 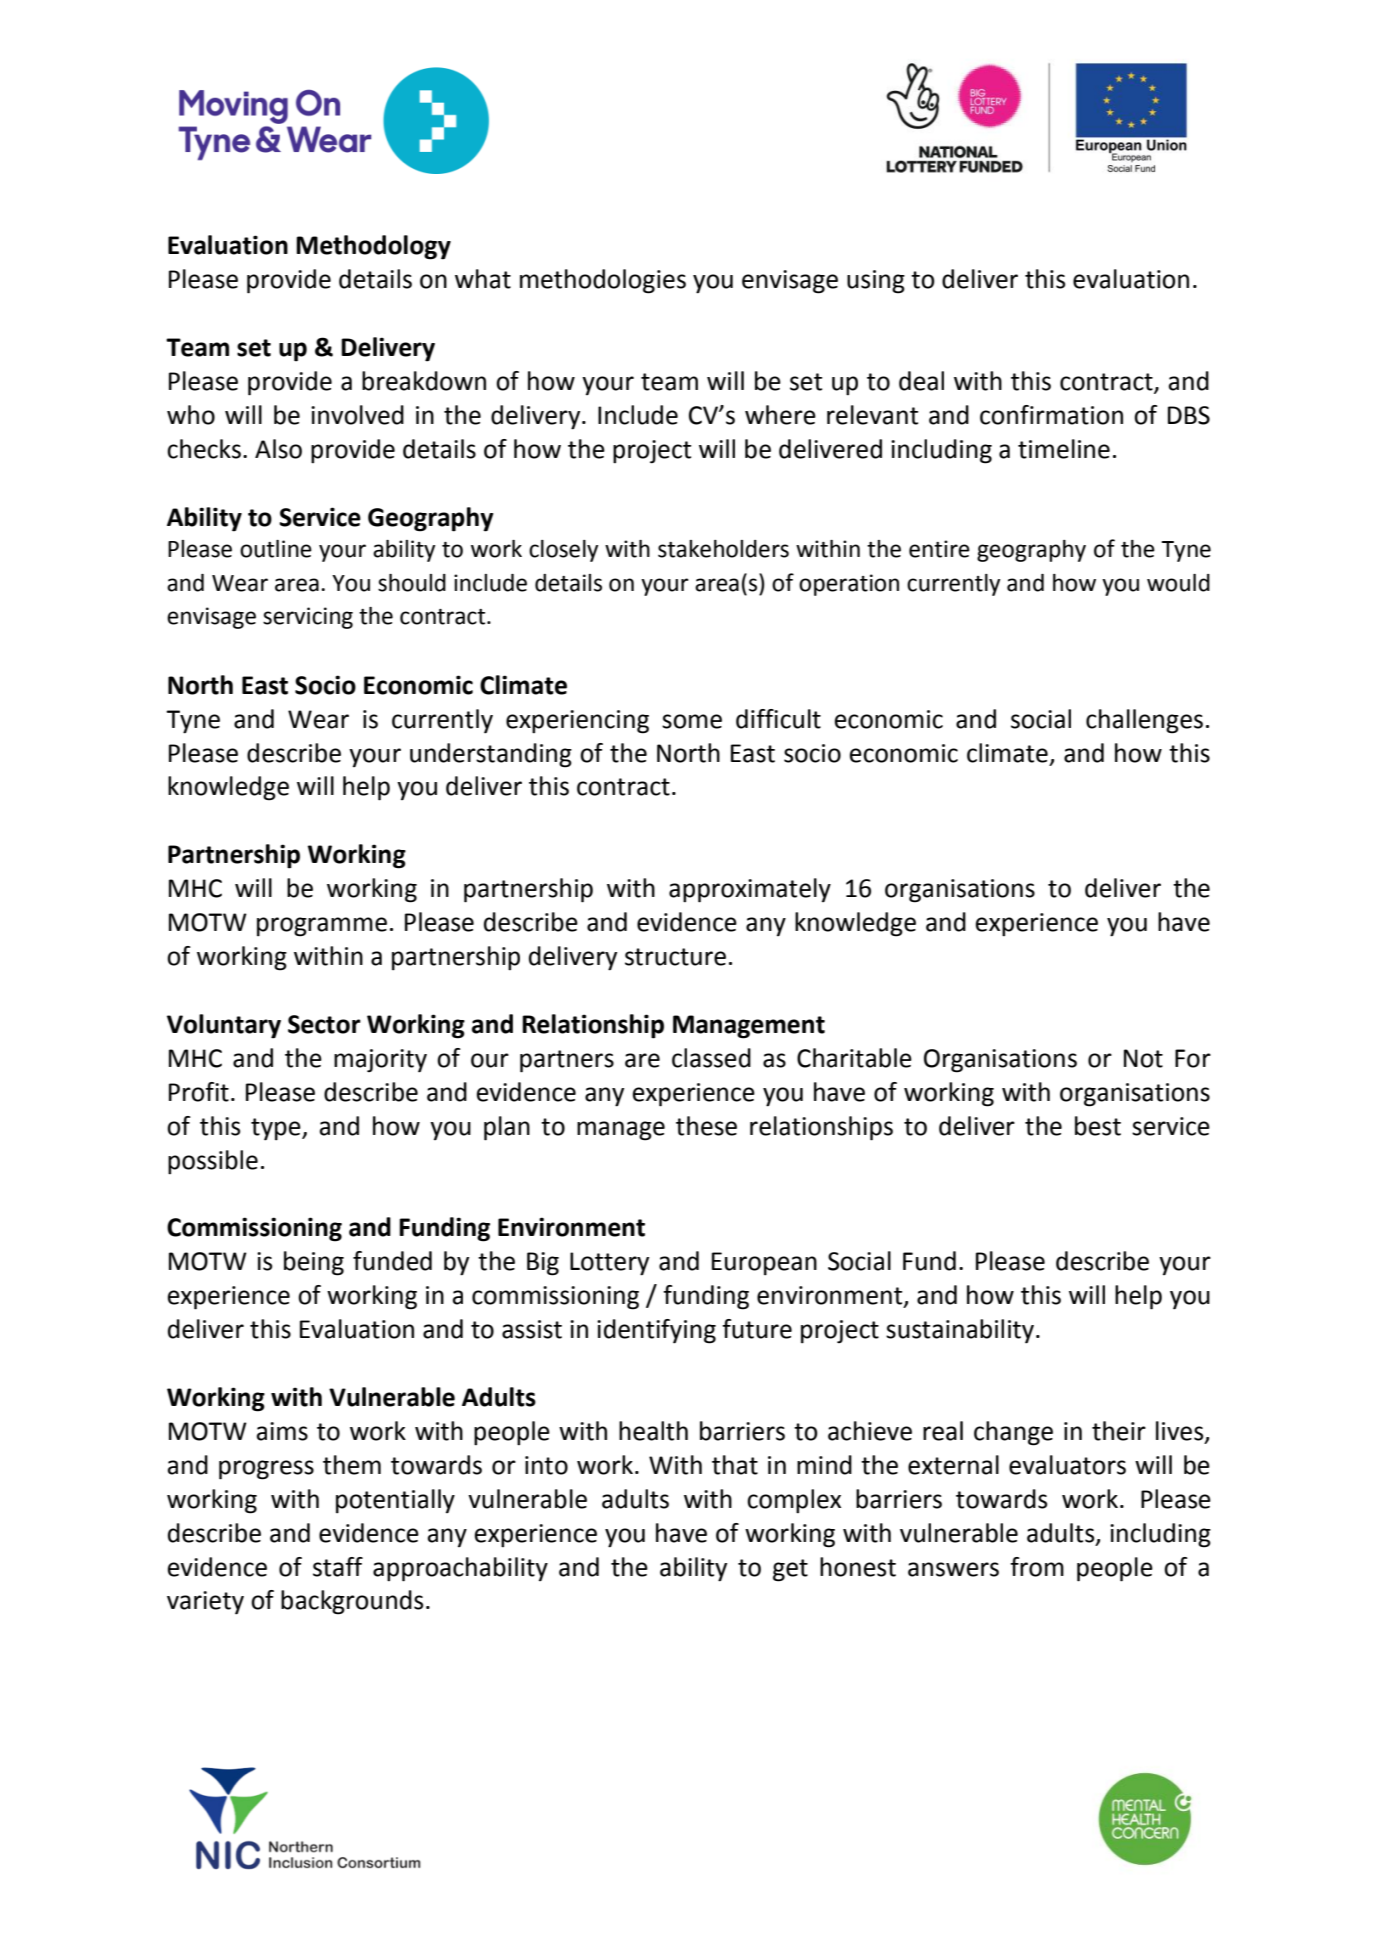 What do you see at coordinates (675, 957) in the screenshot?
I see `structure` at bounding box center [675, 957].
